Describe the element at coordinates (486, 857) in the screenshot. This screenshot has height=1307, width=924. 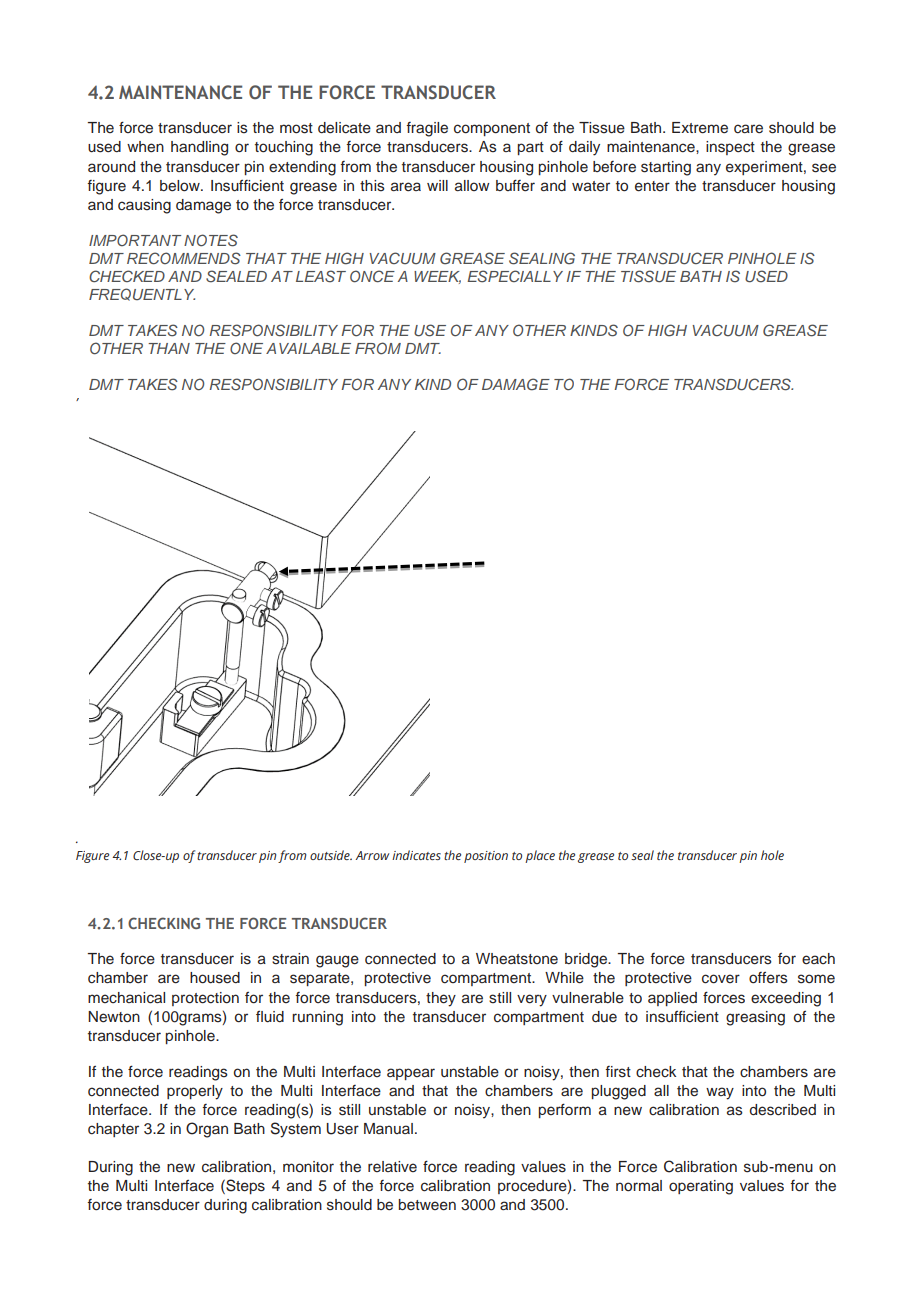
I see `position` at that location.
